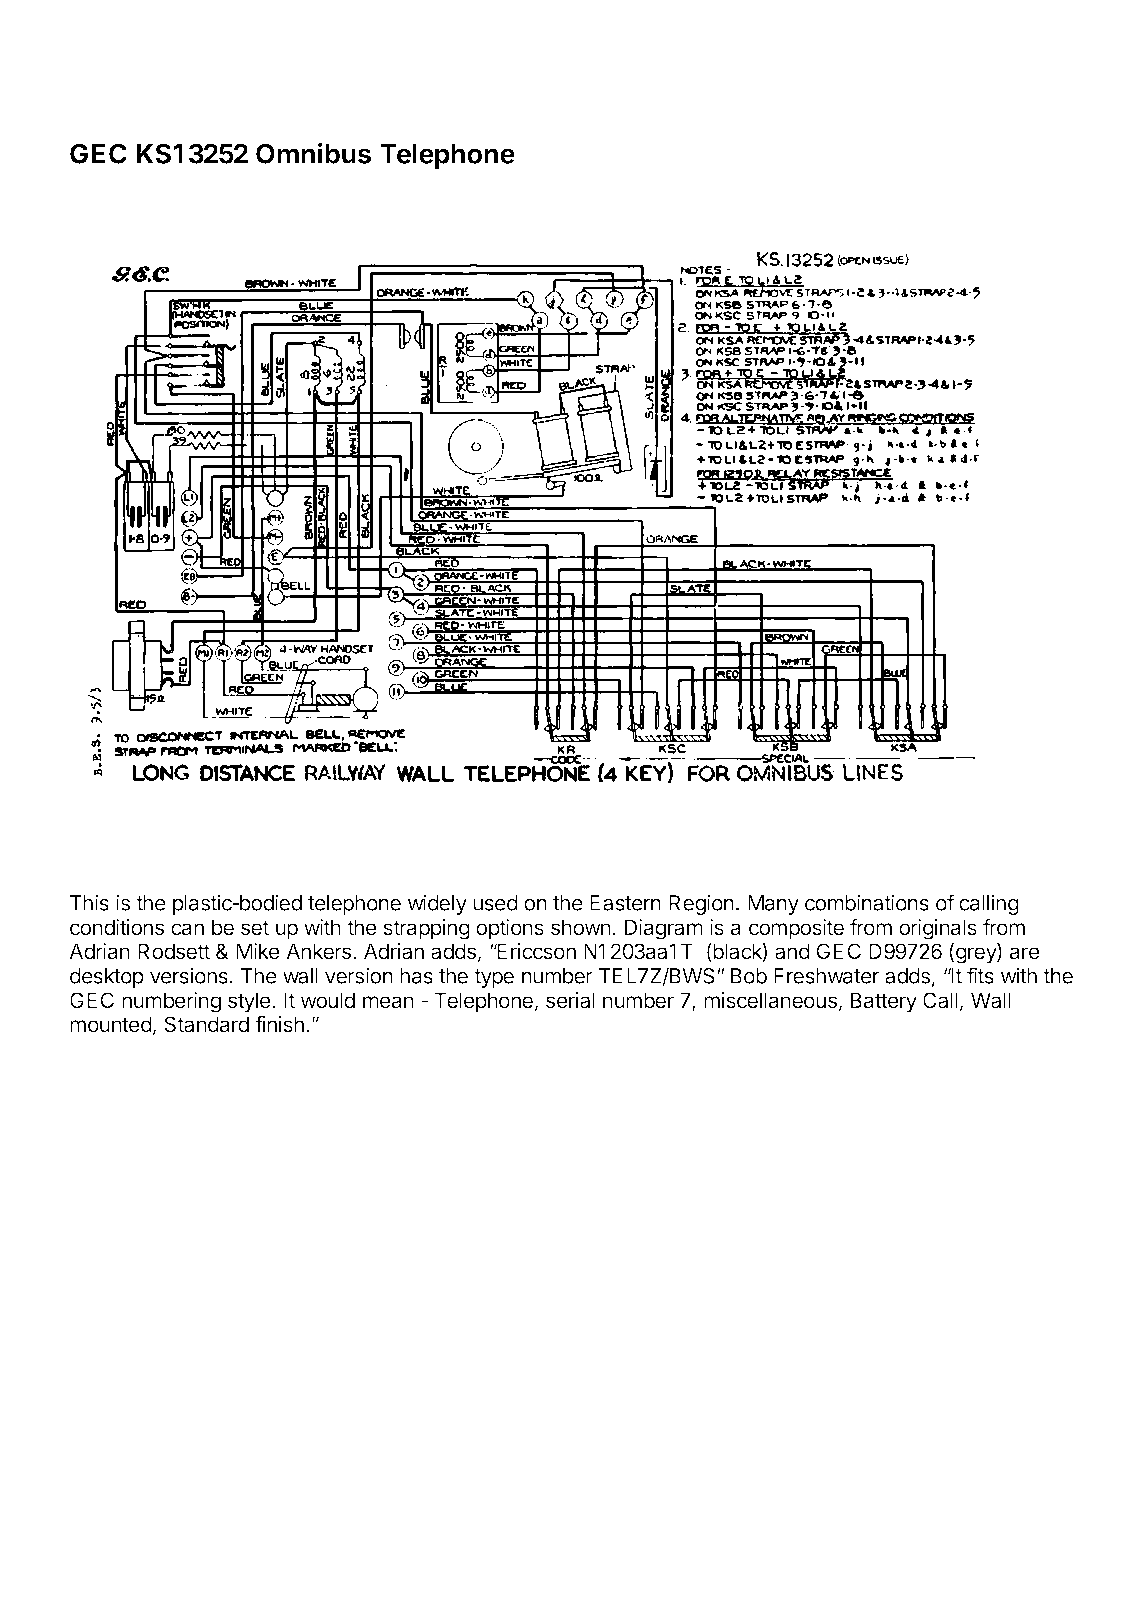  What do you see at coordinates (938, 929) in the image?
I see `originals` at bounding box center [938, 929].
